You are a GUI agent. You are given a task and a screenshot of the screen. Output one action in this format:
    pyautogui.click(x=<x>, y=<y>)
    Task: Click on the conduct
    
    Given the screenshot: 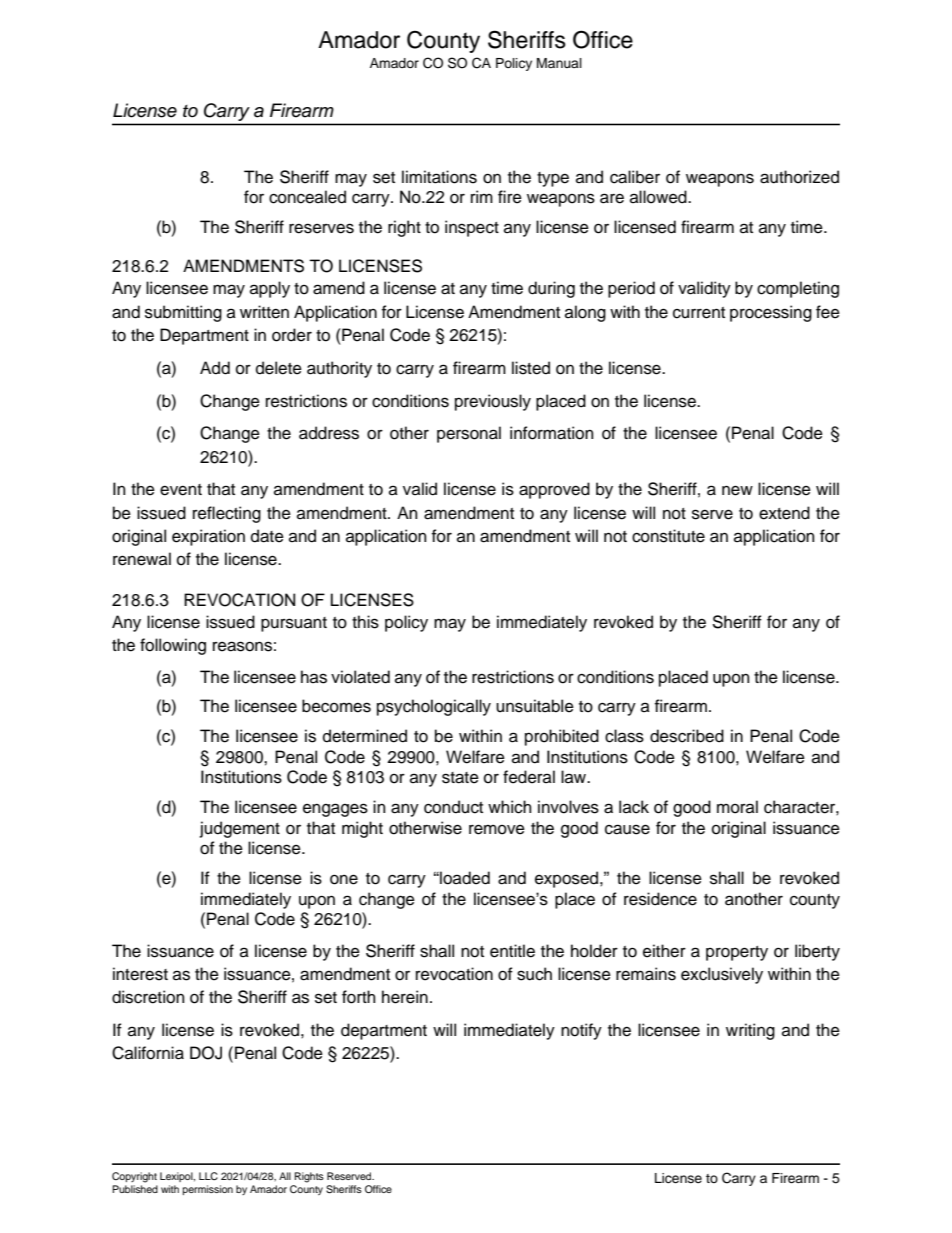 What is the action you would take?
    pyautogui.click(x=453, y=807)
